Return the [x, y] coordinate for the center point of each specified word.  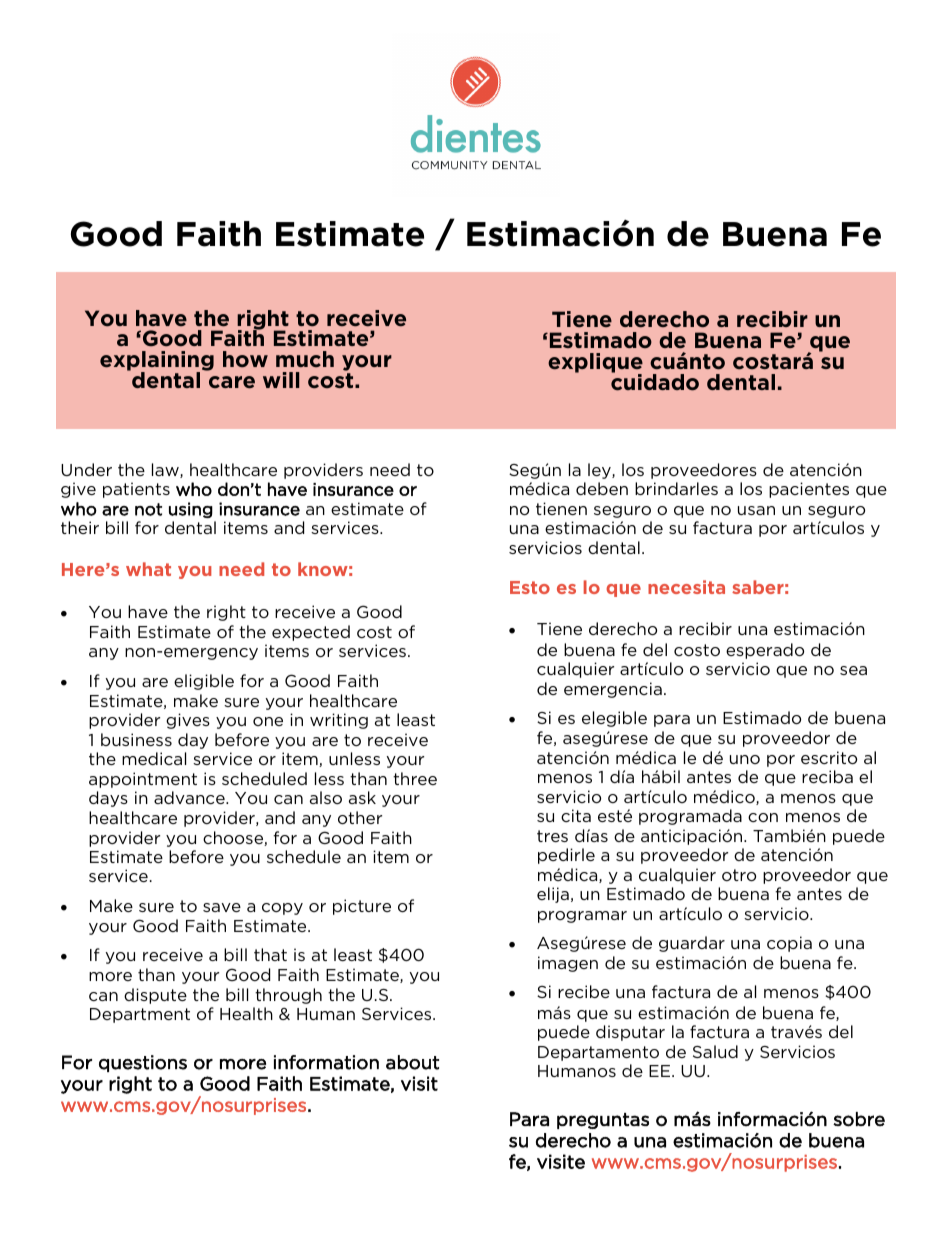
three [415, 778]
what [148, 569]
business [136, 739]
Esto [530, 587]
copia [789, 944]
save [222, 907]
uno [745, 759]
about [412, 1062]
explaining [157, 362]
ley [600, 471]
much [305, 359]
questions [143, 1063]
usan [756, 510]
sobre [859, 1119]
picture [362, 907]
